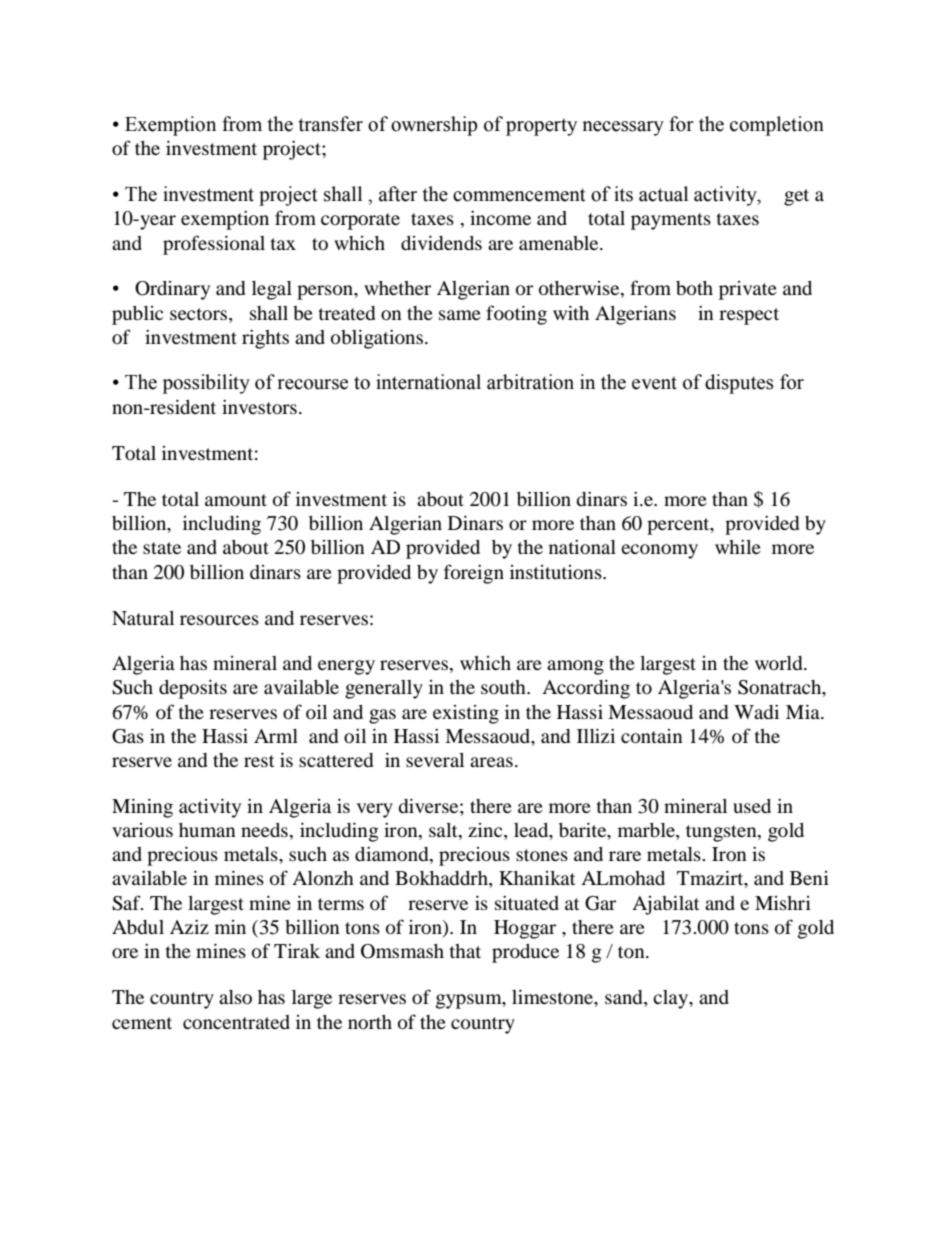 This screenshot has height=1233, width=952. What do you see at coordinates (465, 951) in the screenshot?
I see `that` at bounding box center [465, 951].
